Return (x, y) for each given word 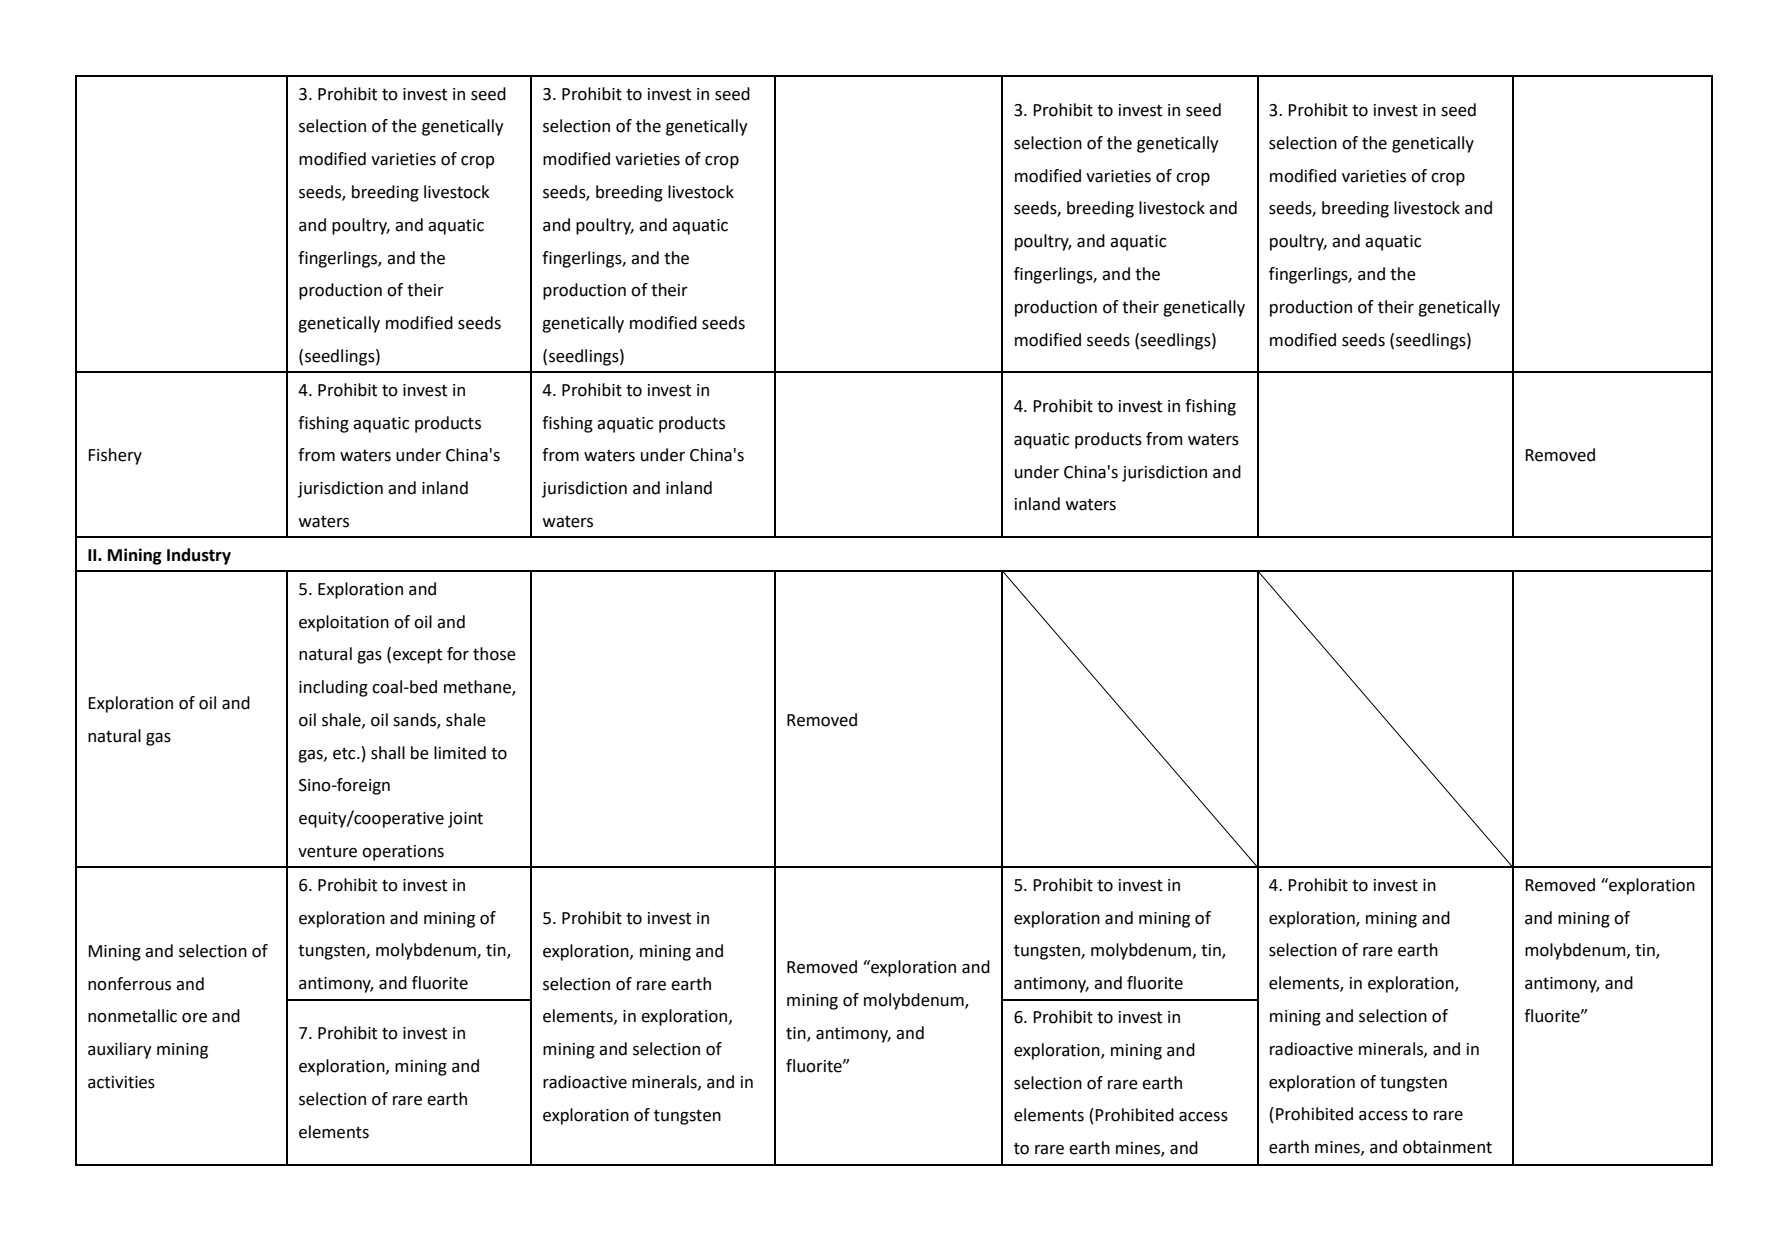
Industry (199, 556)
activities (121, 1082)
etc (345, 754)
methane (478, 688)
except (417, 656)
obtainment (1447, 1147)
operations (403, 853)
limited (460, 753)
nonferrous (129, 984)
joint (465, 820)
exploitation (344, 623)
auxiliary (120, 1050)
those (494, 654)
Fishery (115, 456)
